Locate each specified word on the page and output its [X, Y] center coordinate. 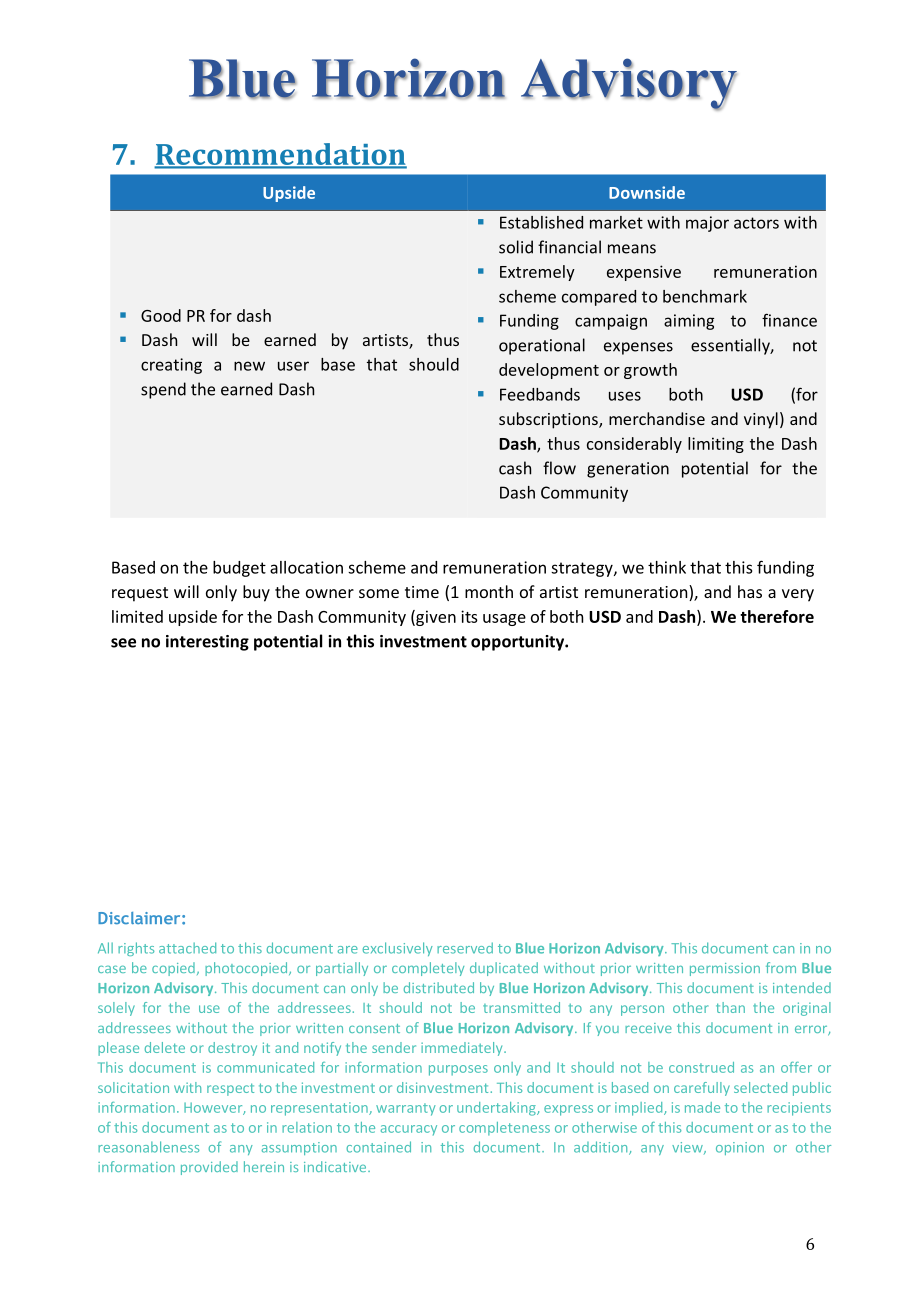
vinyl [761, 420]
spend [163, 390]
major [707, 224]
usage [504, 620]
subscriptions [549, 420]
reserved [465, 948]
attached [187, 948]
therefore [777, 616]
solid [516, 247]
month [489, 591]
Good [161, 315]
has [750, 591]
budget [239, 569]
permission [725, 969]
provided [209, 1168]
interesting [207, 643]
